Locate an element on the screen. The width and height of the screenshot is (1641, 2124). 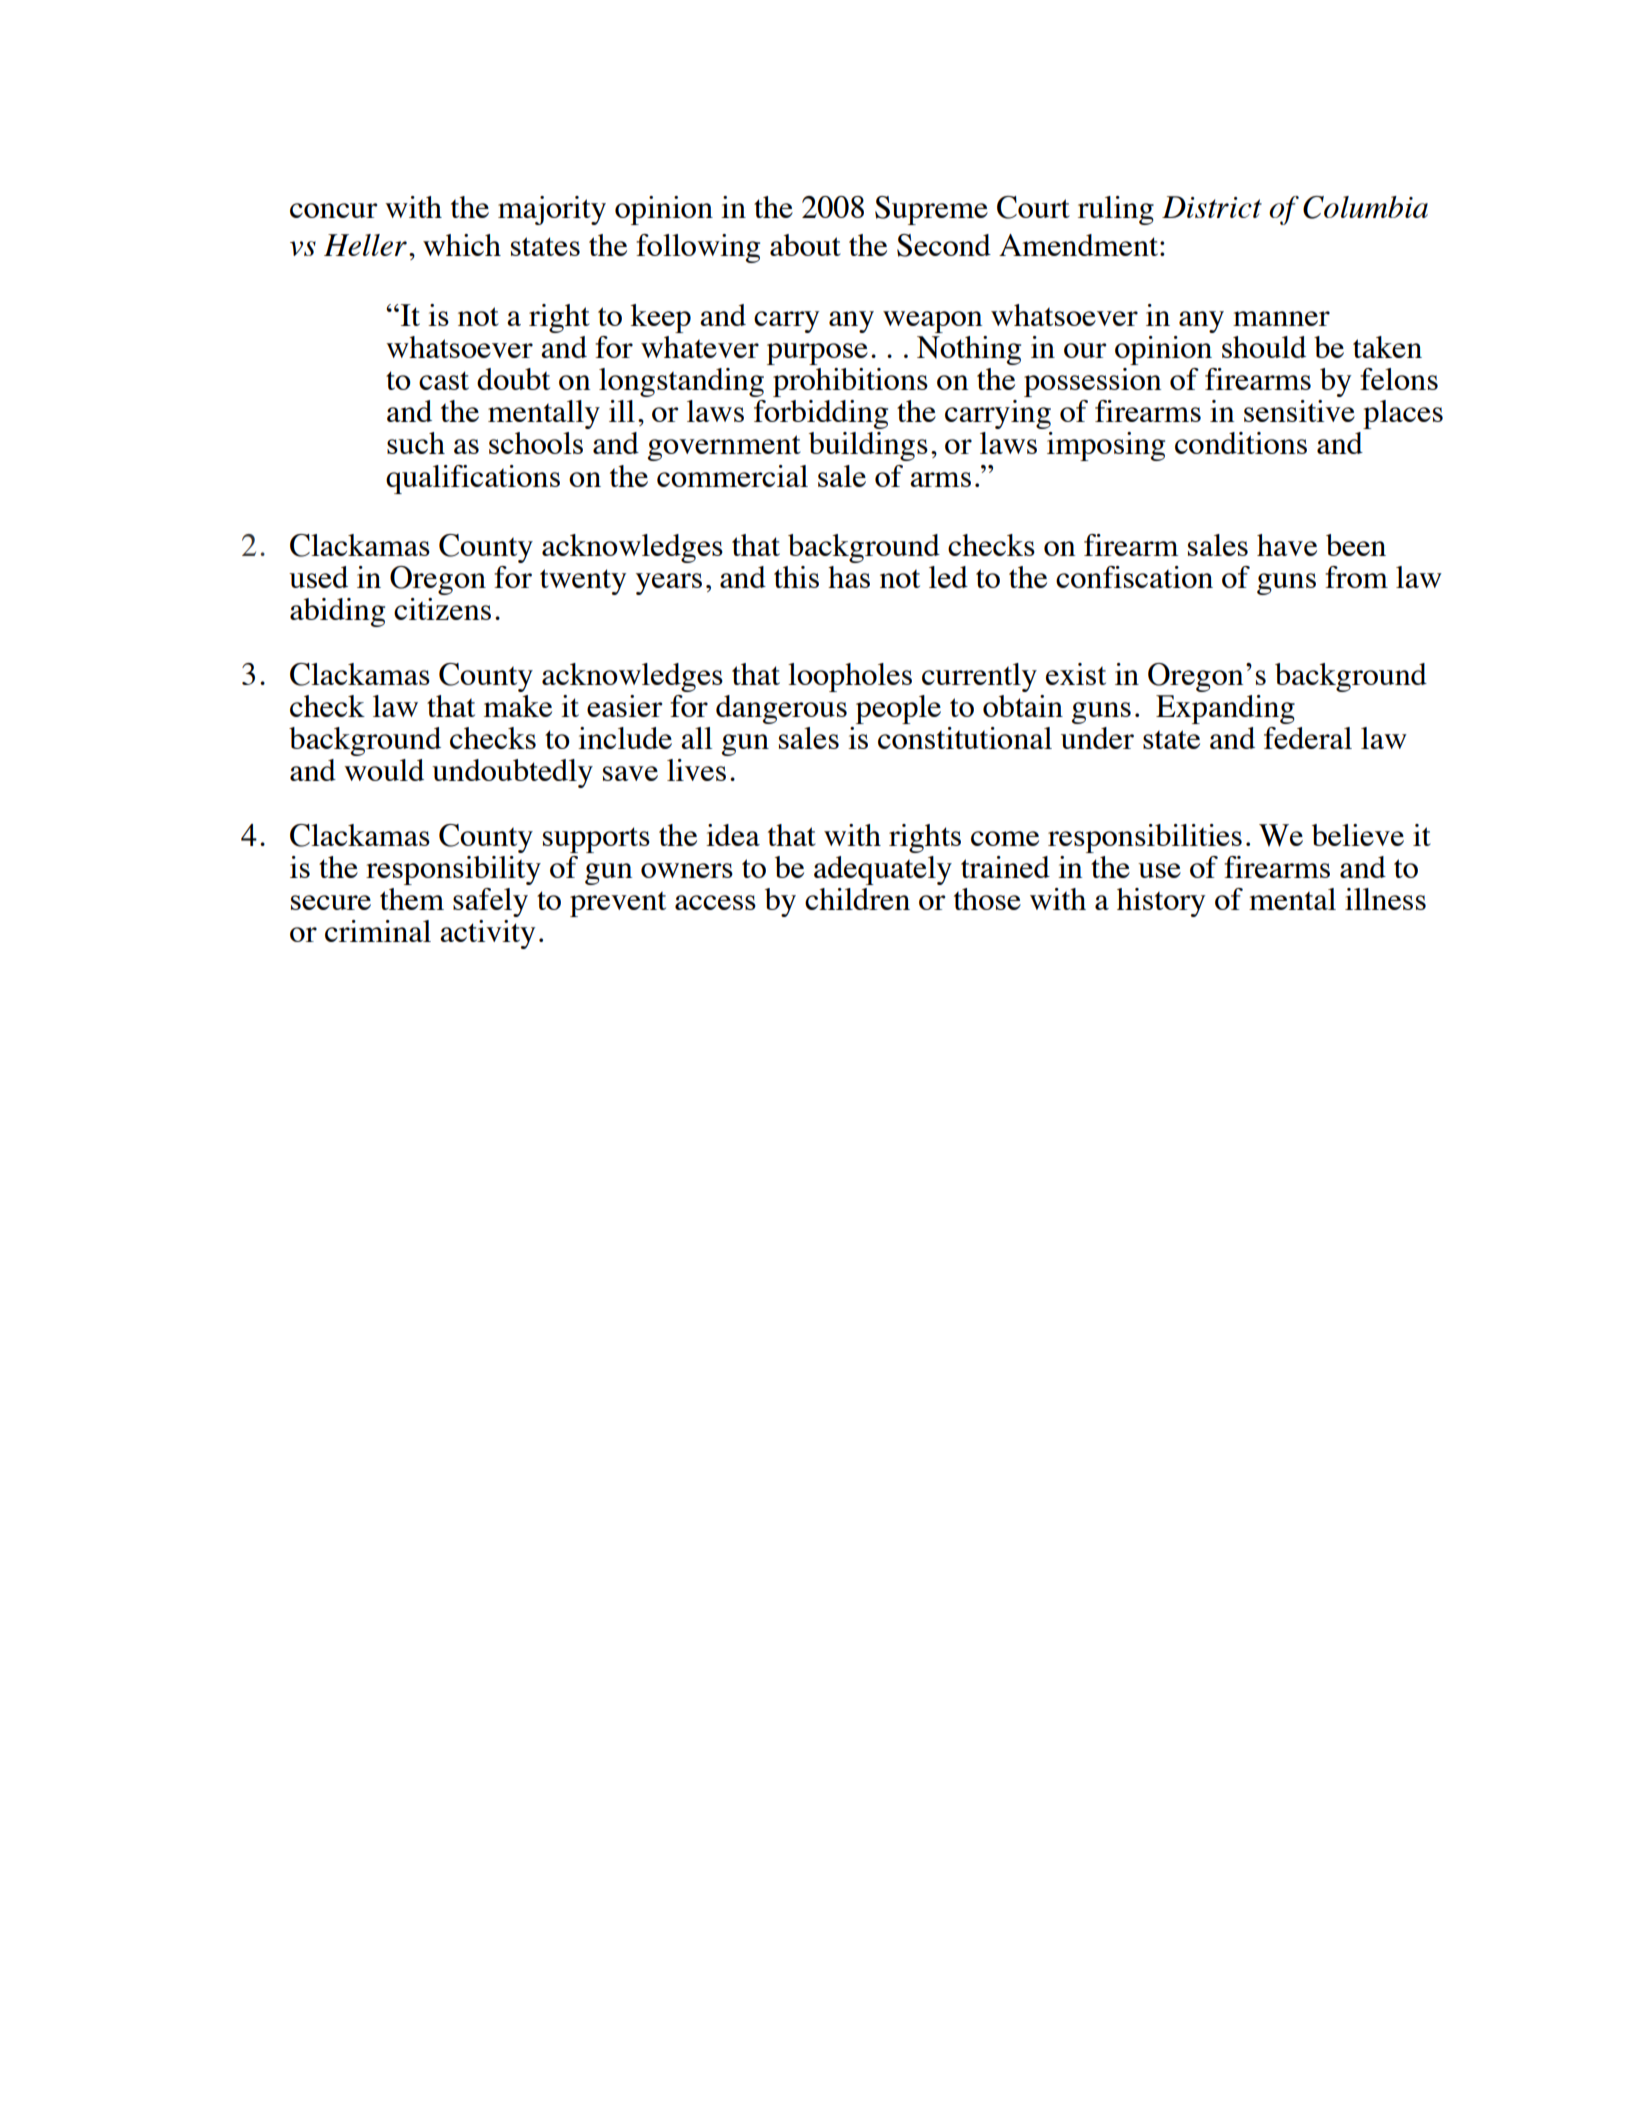
about is located at coordinates (805, 245).
